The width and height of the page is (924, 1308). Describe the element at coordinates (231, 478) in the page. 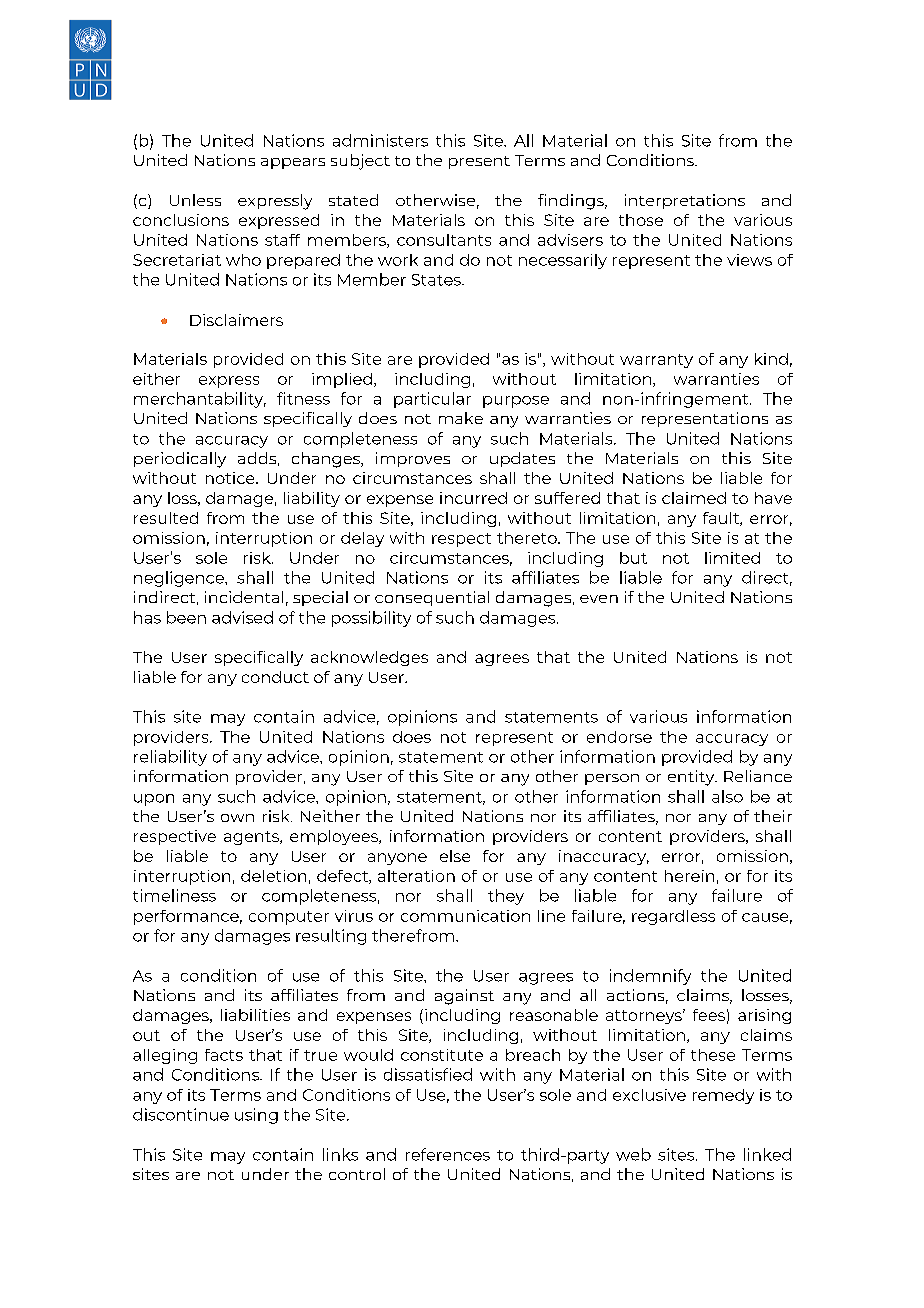

I see `notice` at that location.
